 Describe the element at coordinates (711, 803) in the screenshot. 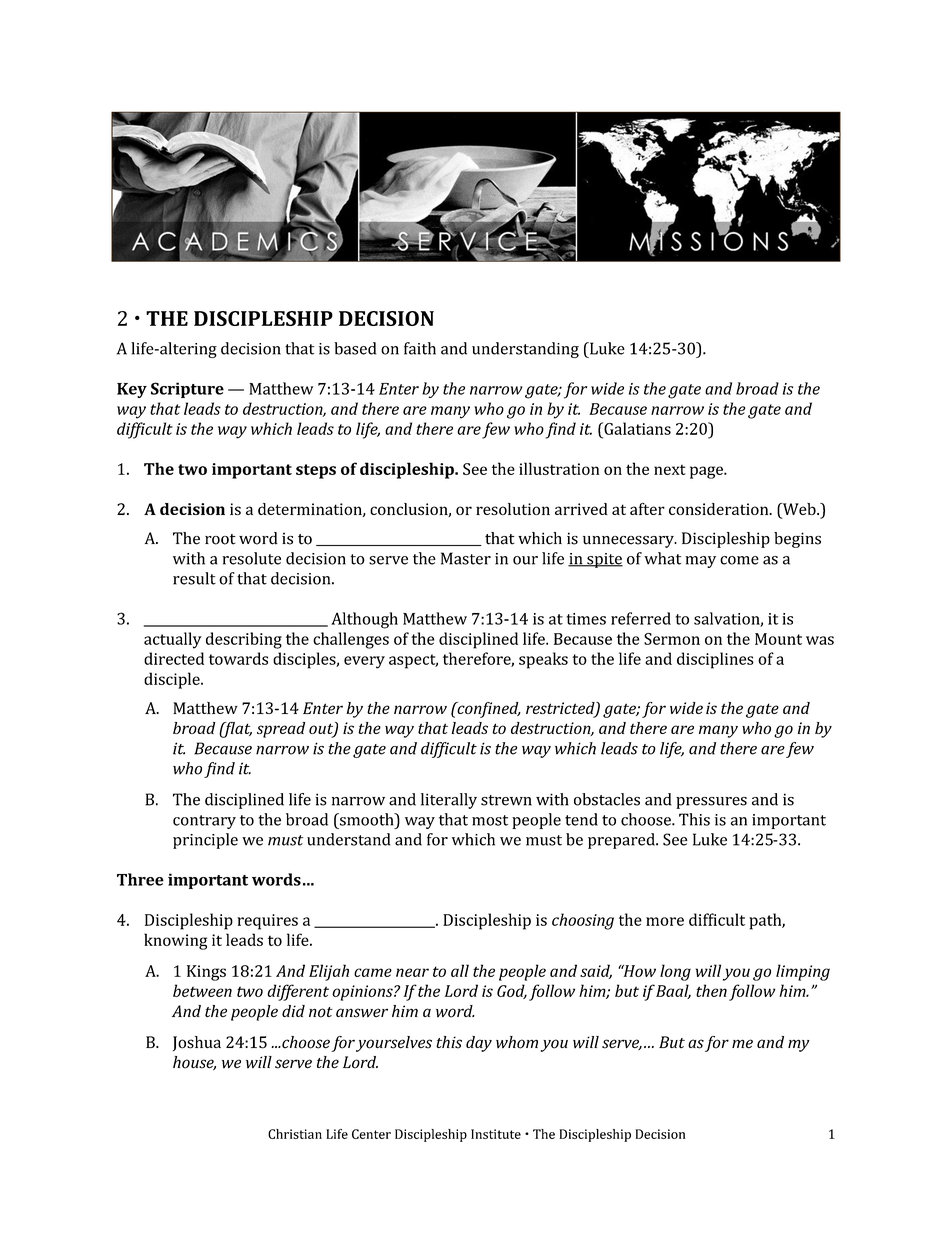

I see `pressures` at that location.
